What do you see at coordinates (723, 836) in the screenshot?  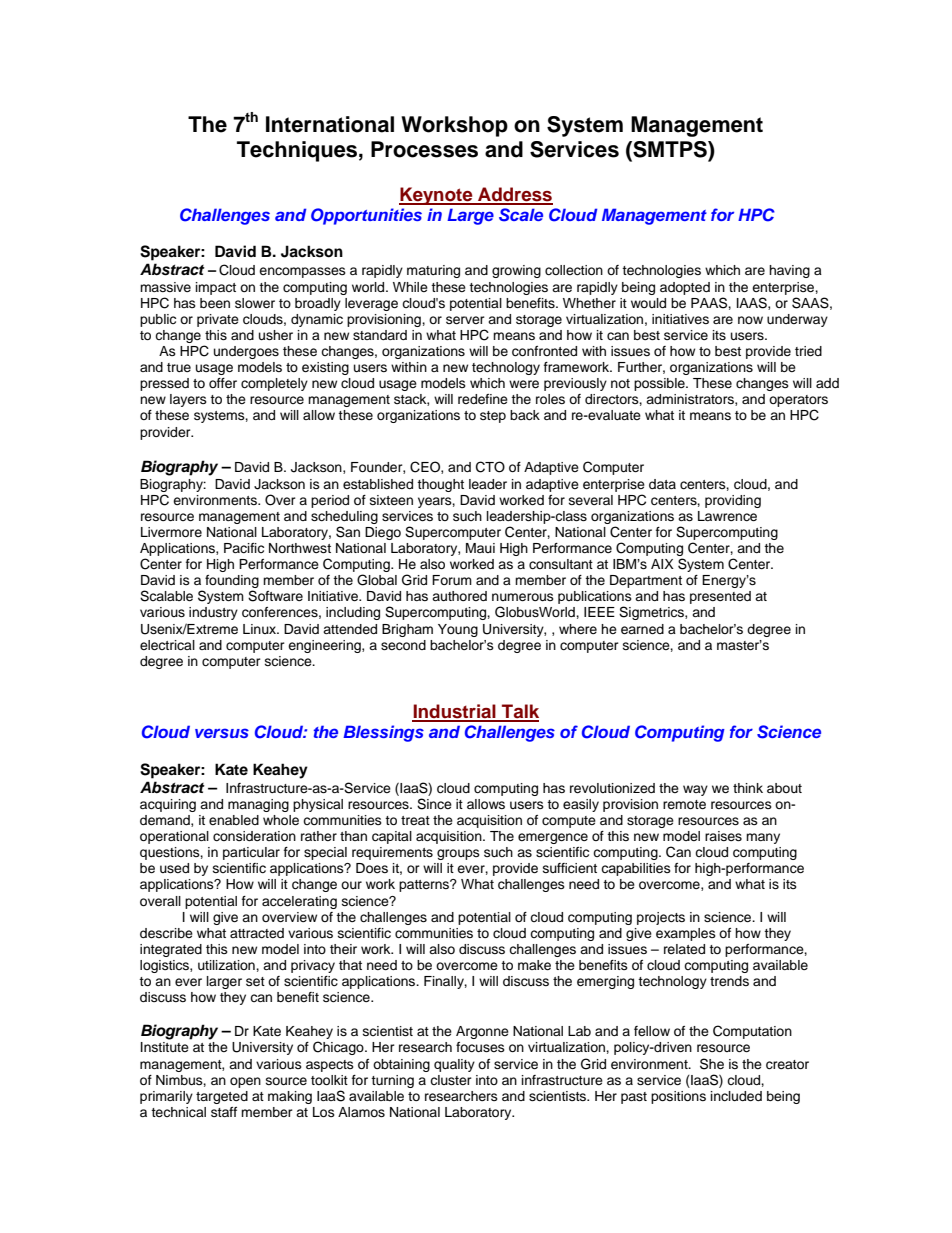 I see `raises` at bounding box center [723, 836].
